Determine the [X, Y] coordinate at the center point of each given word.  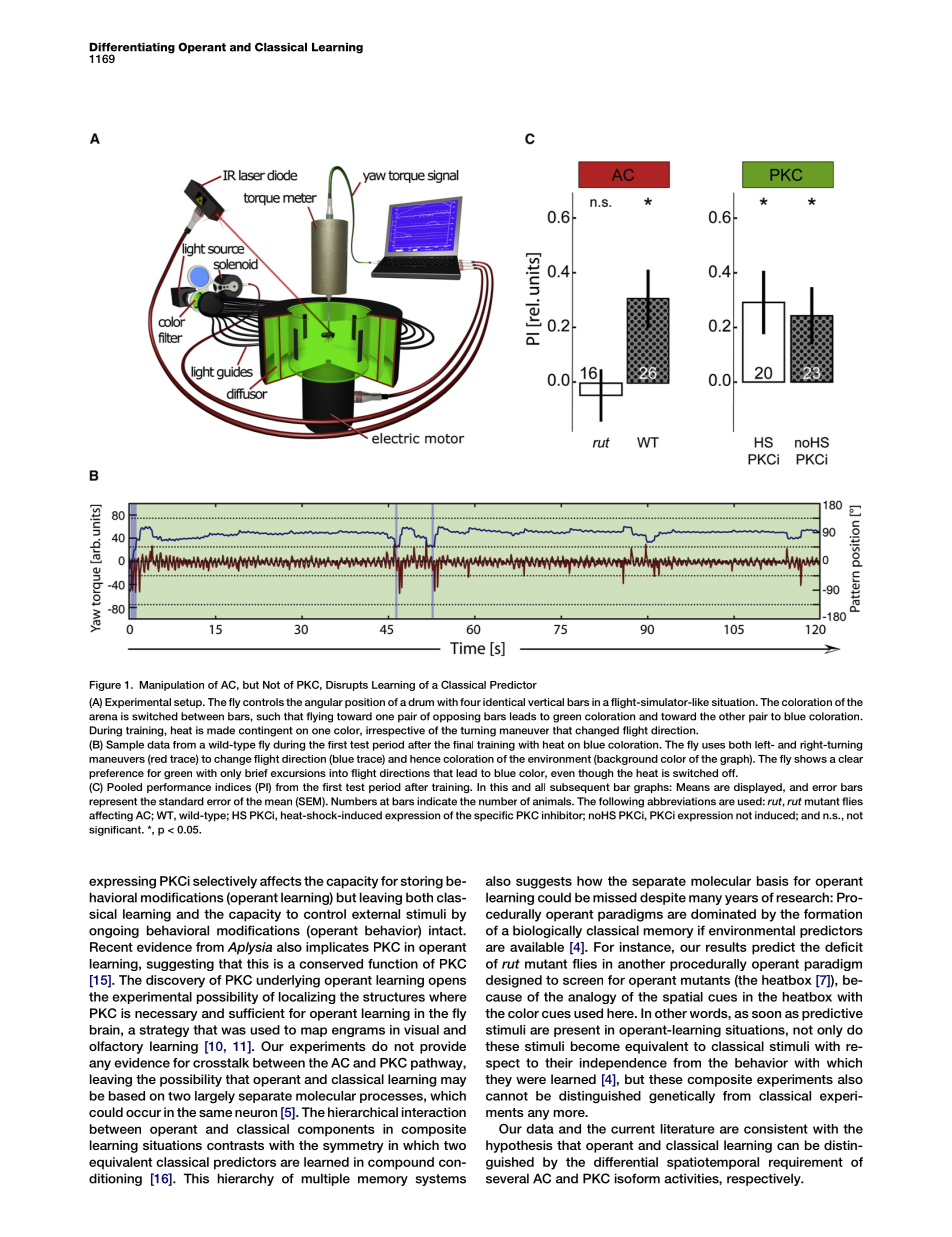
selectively [225, 882]
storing [422, 882]
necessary [166, 1016]
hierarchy [245, 1179]
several [507, 1178]
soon [766, 1014]
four [470, 702]
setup [189, 703]
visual [421, 1030]
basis [773, 881]
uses [713, 746]
